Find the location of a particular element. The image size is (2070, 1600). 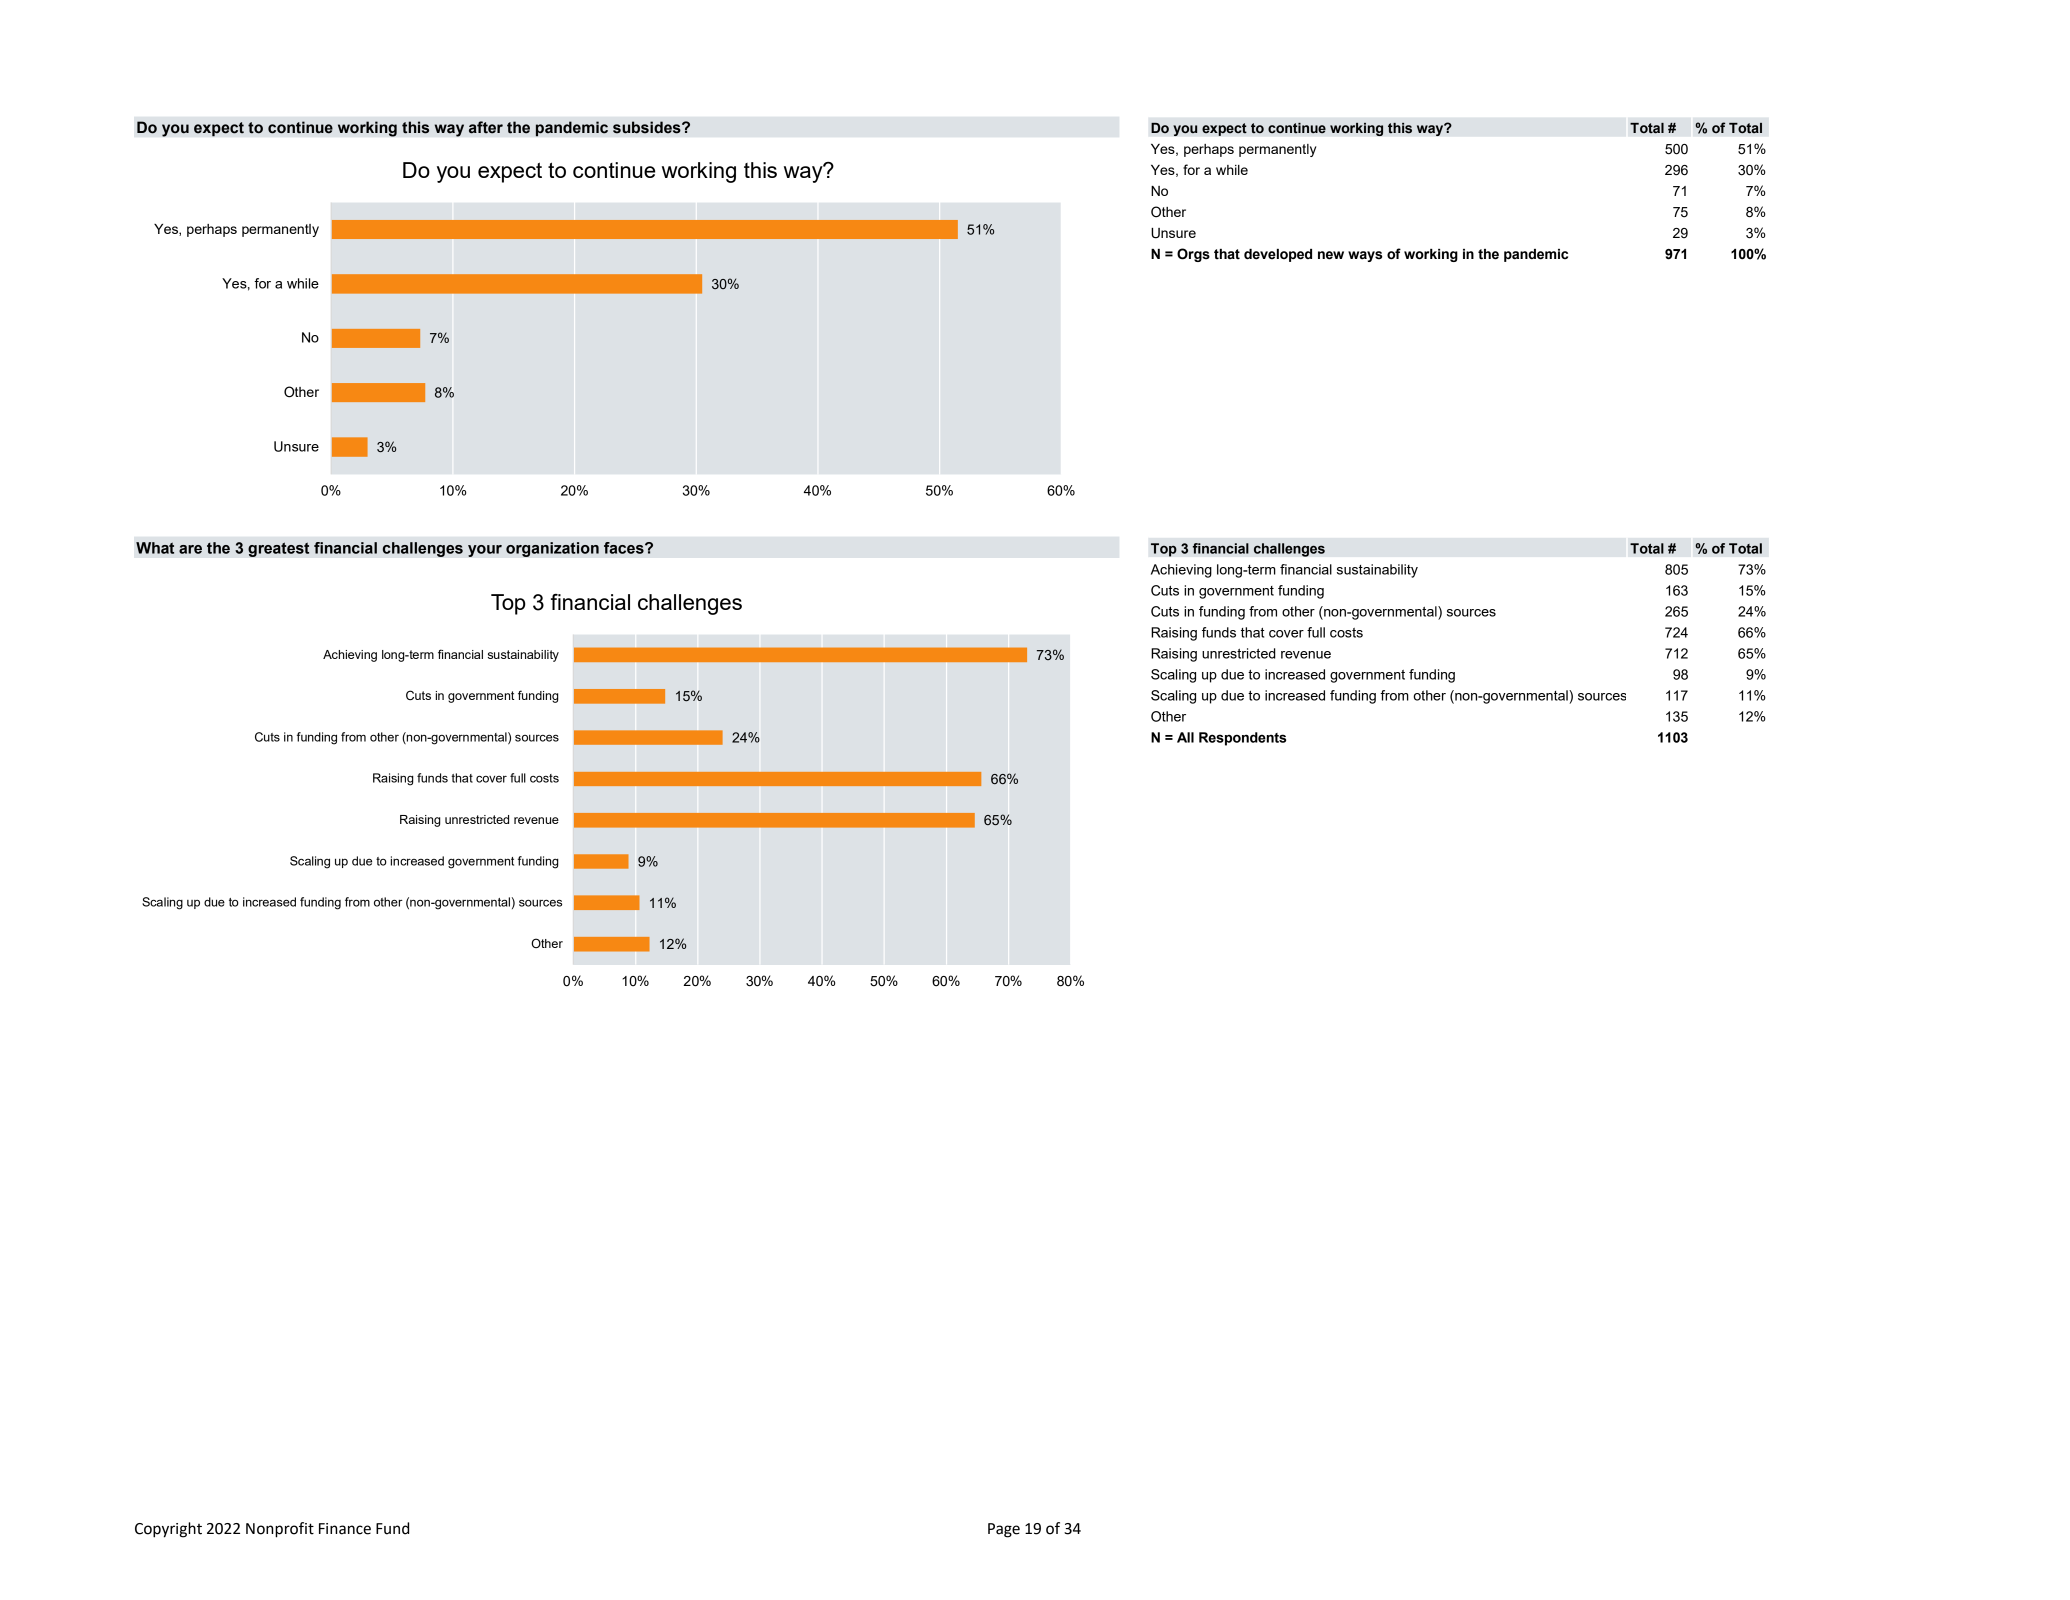

Nonprofit is located at coordinates (280, 1530).
